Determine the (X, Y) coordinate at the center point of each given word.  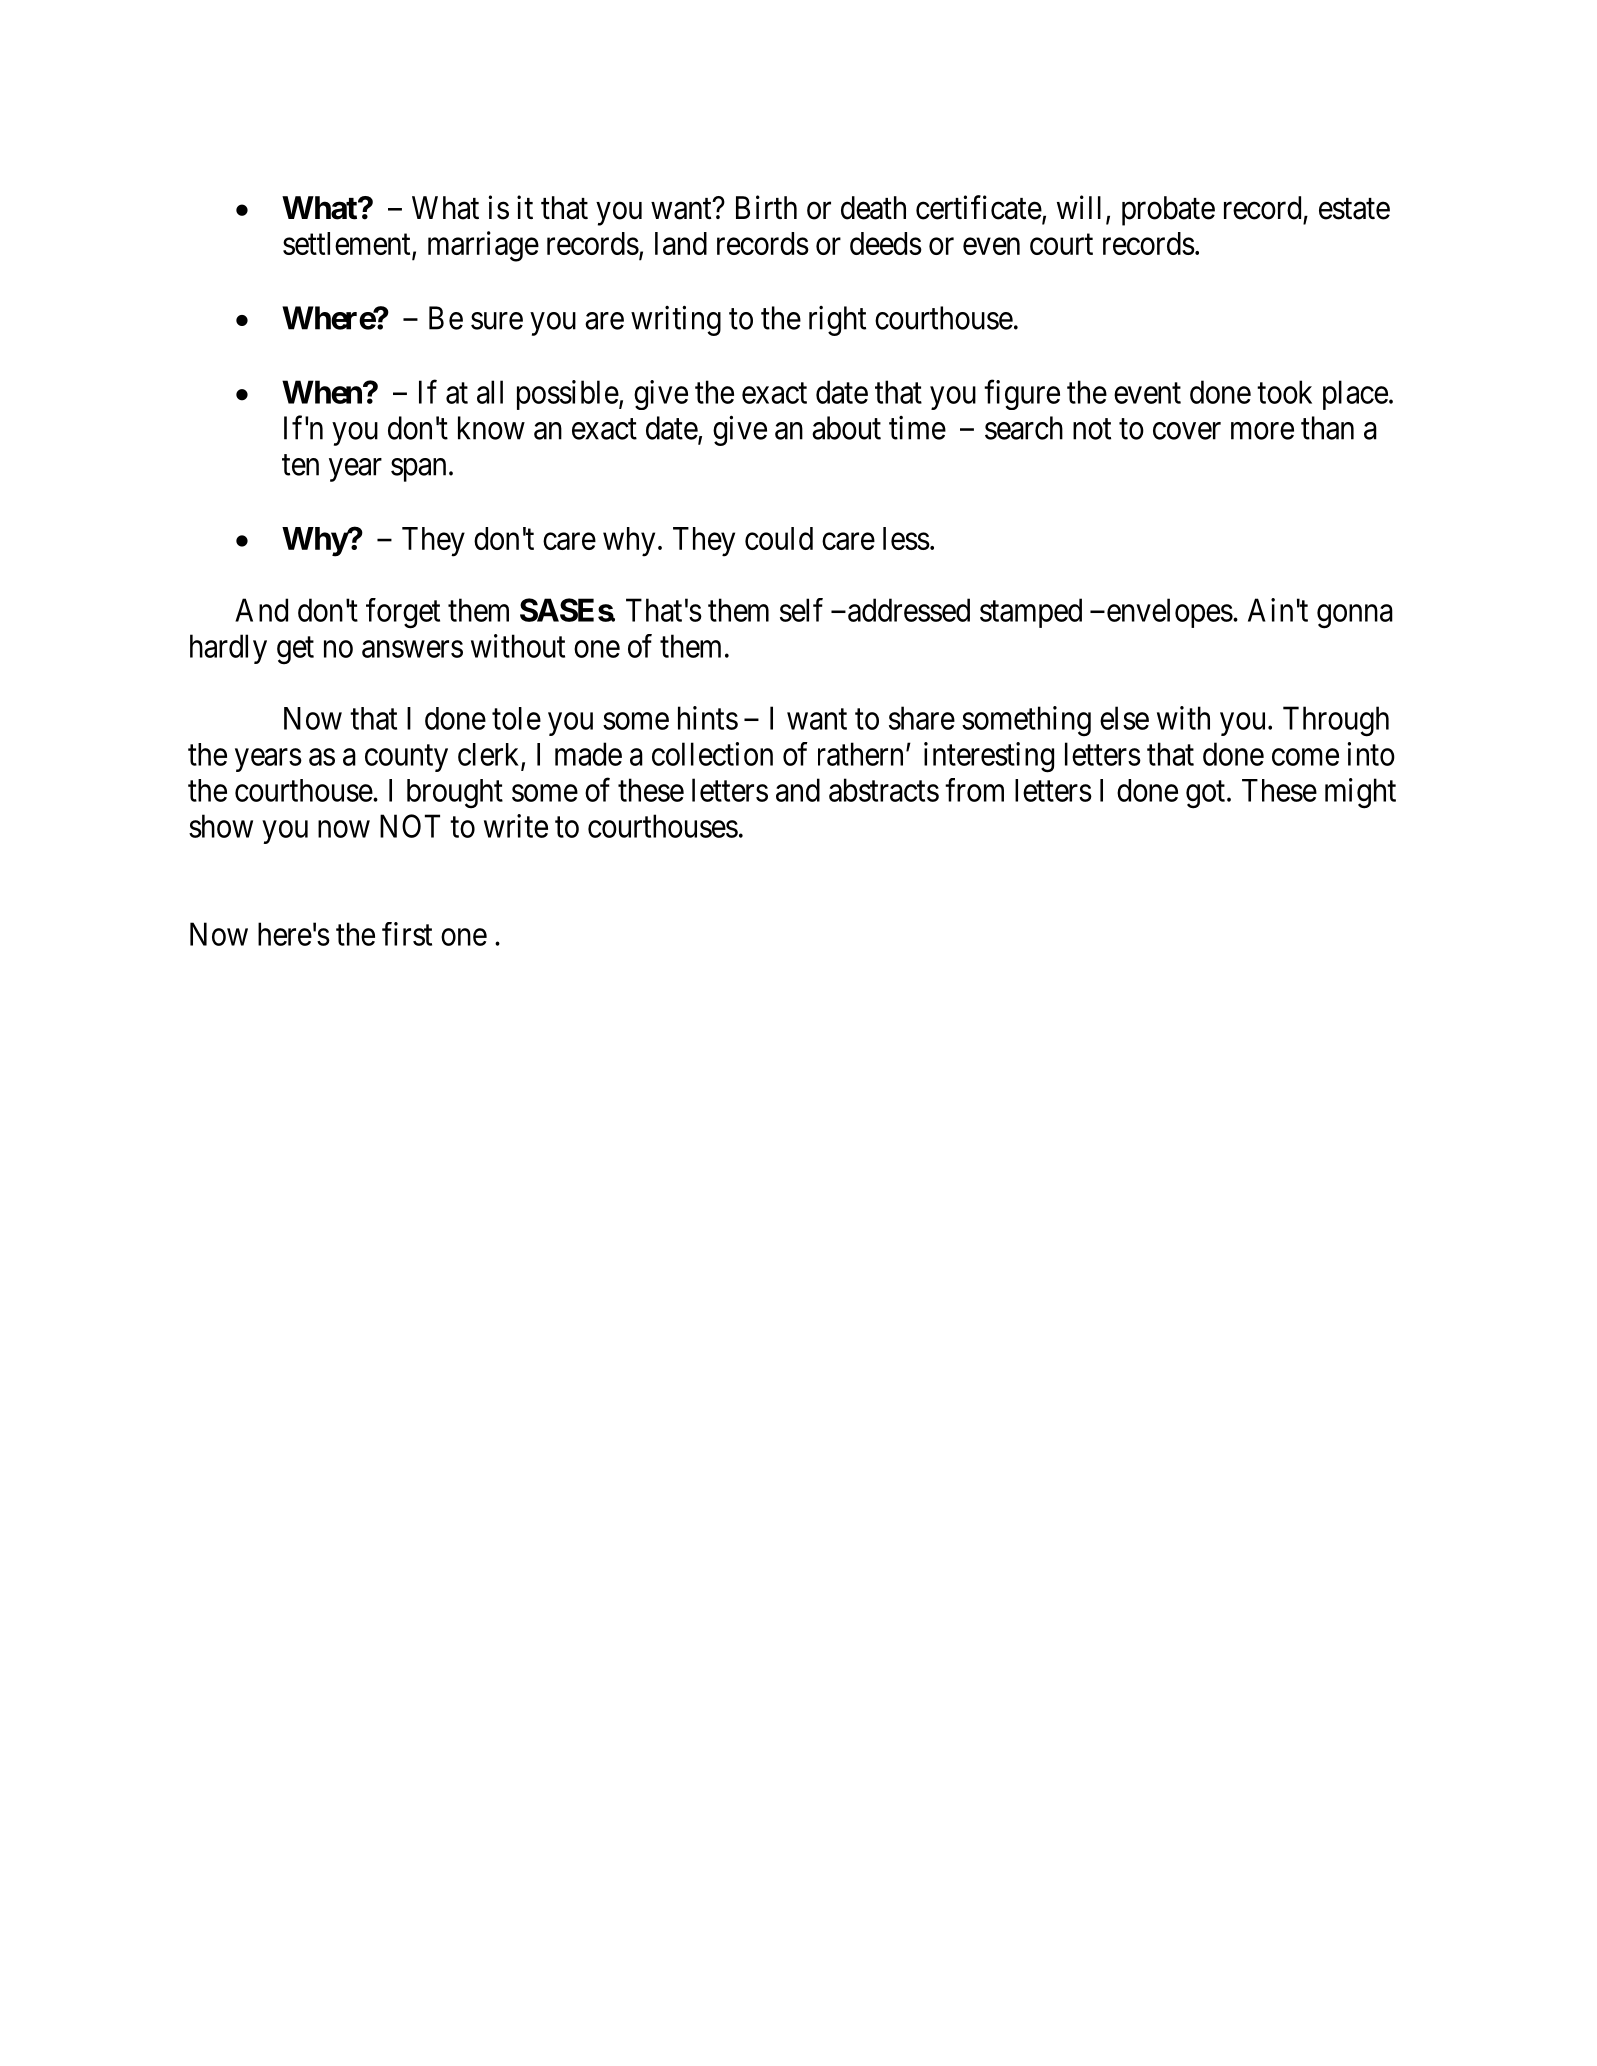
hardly (228, 649)
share (922, 718)
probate (1168, 211)
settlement (348, 245)
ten (300, 465)
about (846, 428)
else (1124, 718)
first (407, 934)
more (1262, 431)
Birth (766, 207)
